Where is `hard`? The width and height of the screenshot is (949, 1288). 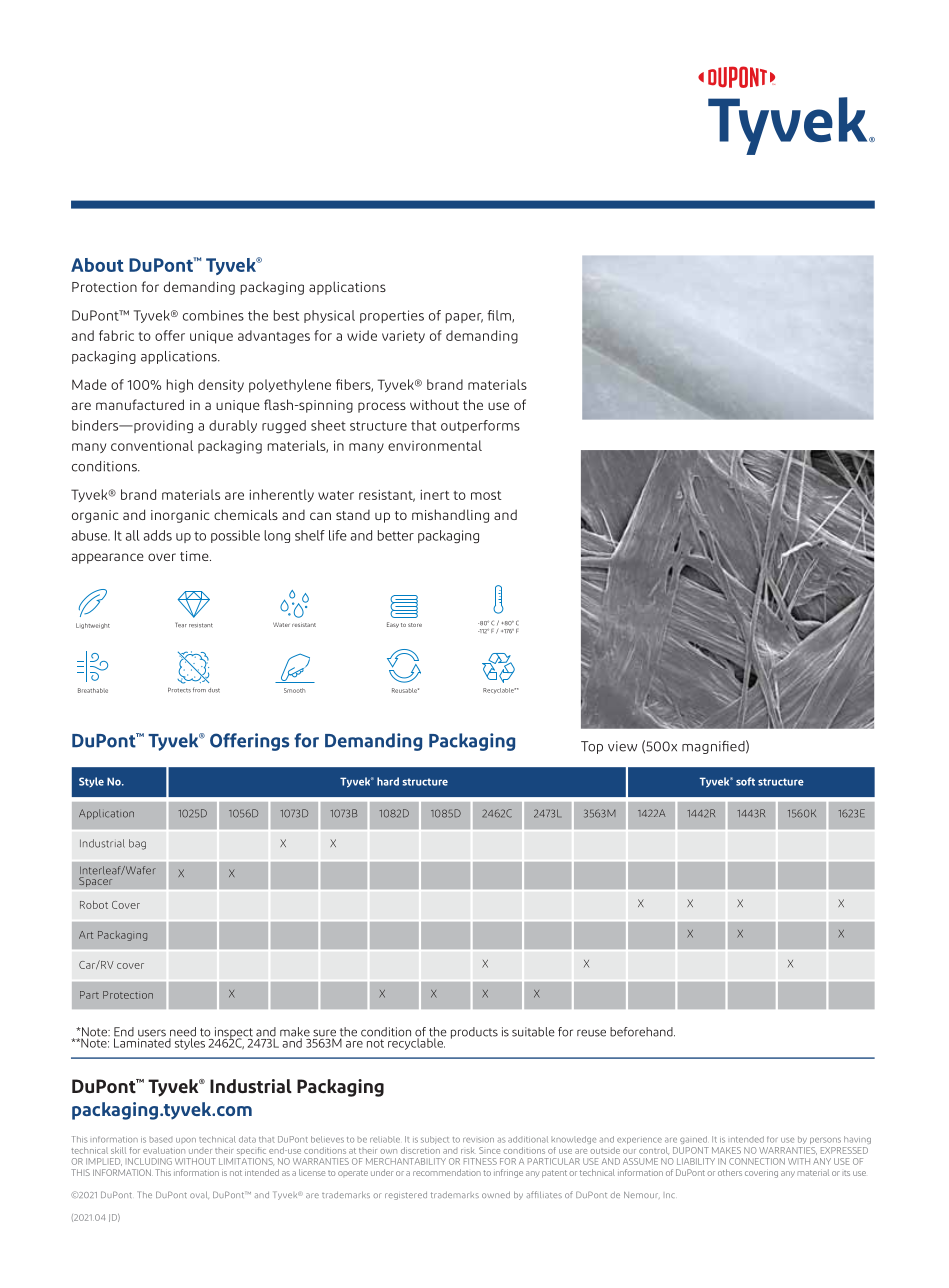
hard is located at coordinates (388, 781).
